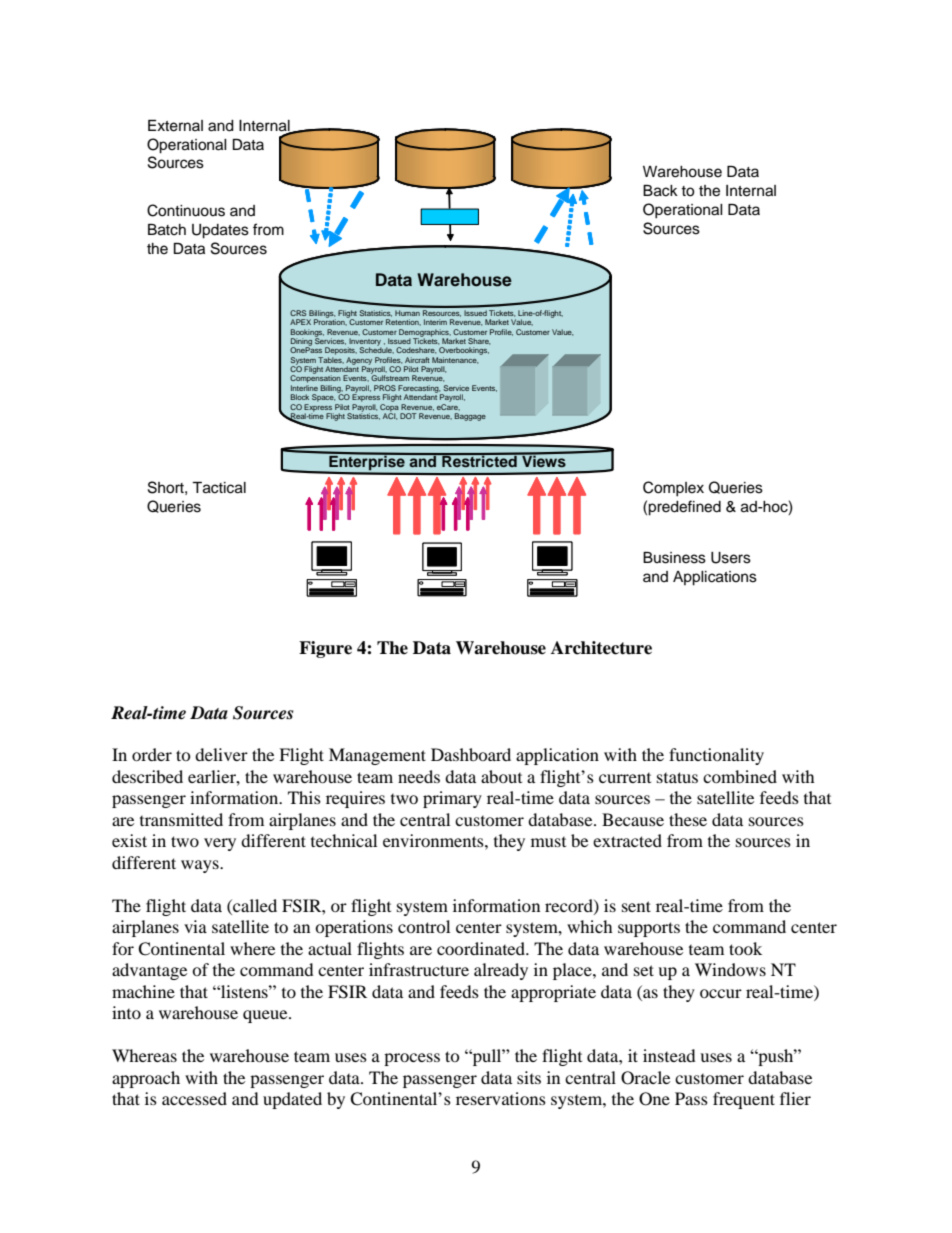  Describe the element at coordinates (673, 489) in the page. I see `Complex` at that location.
